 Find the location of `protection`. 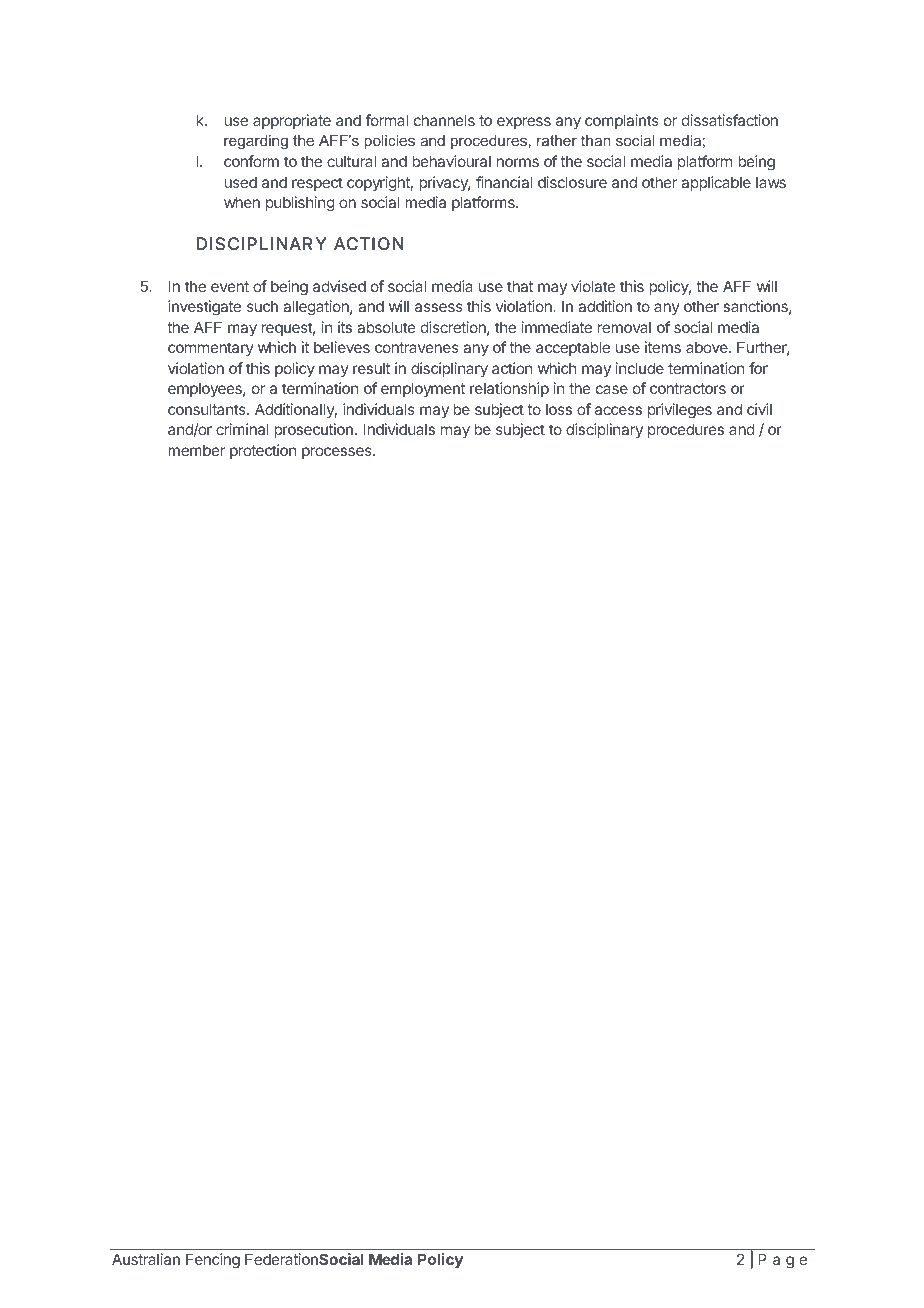

protection is located at coordinates (263, 451).
